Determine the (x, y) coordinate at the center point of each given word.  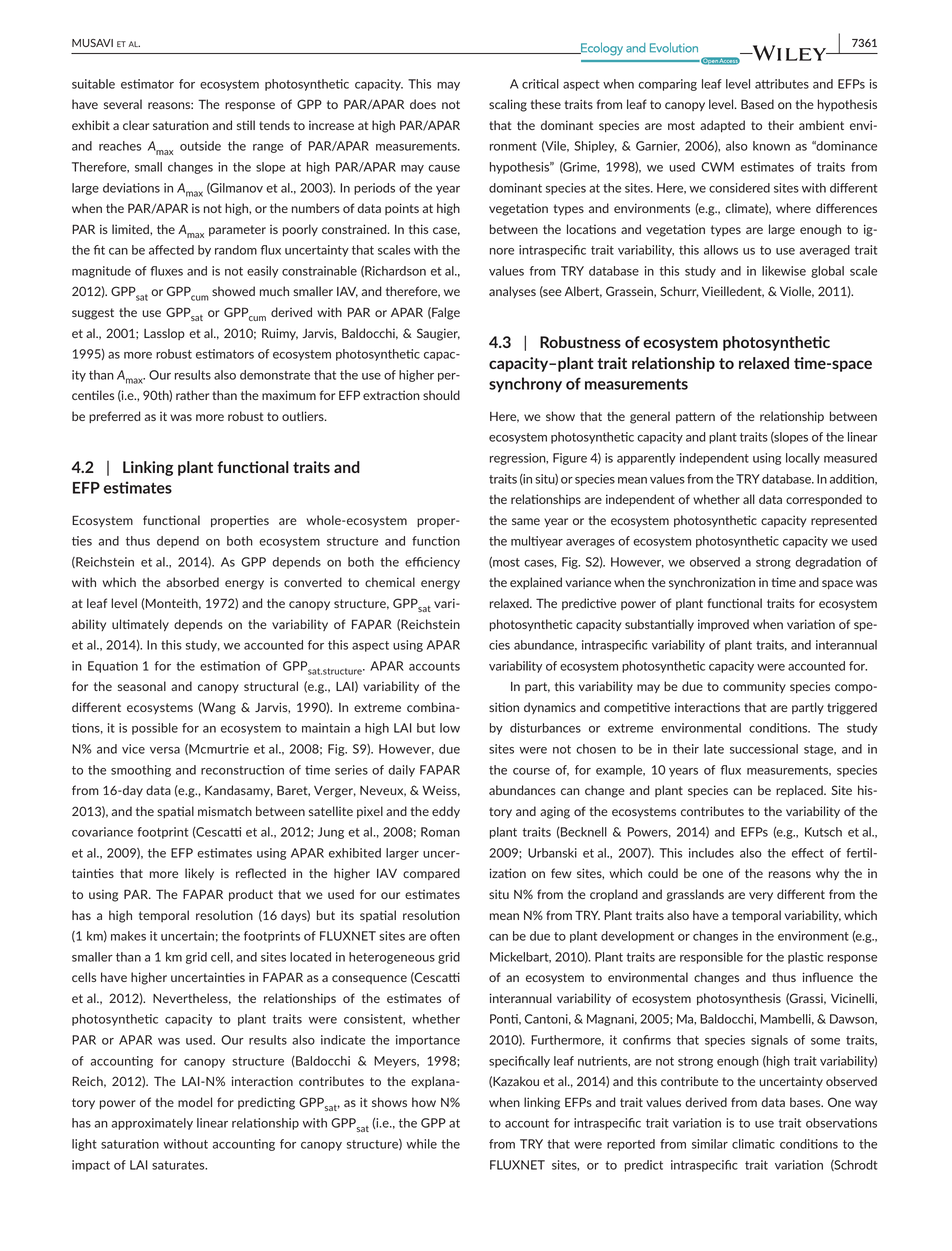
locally (803, 459)
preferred (114, 417)
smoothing (141, 771)
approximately (152, 1124)
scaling (508, 105)
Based (757, 104)
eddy (446, 812)
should (441, 395)
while (421, 1144)
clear (136, 125)
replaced (800, 791)
